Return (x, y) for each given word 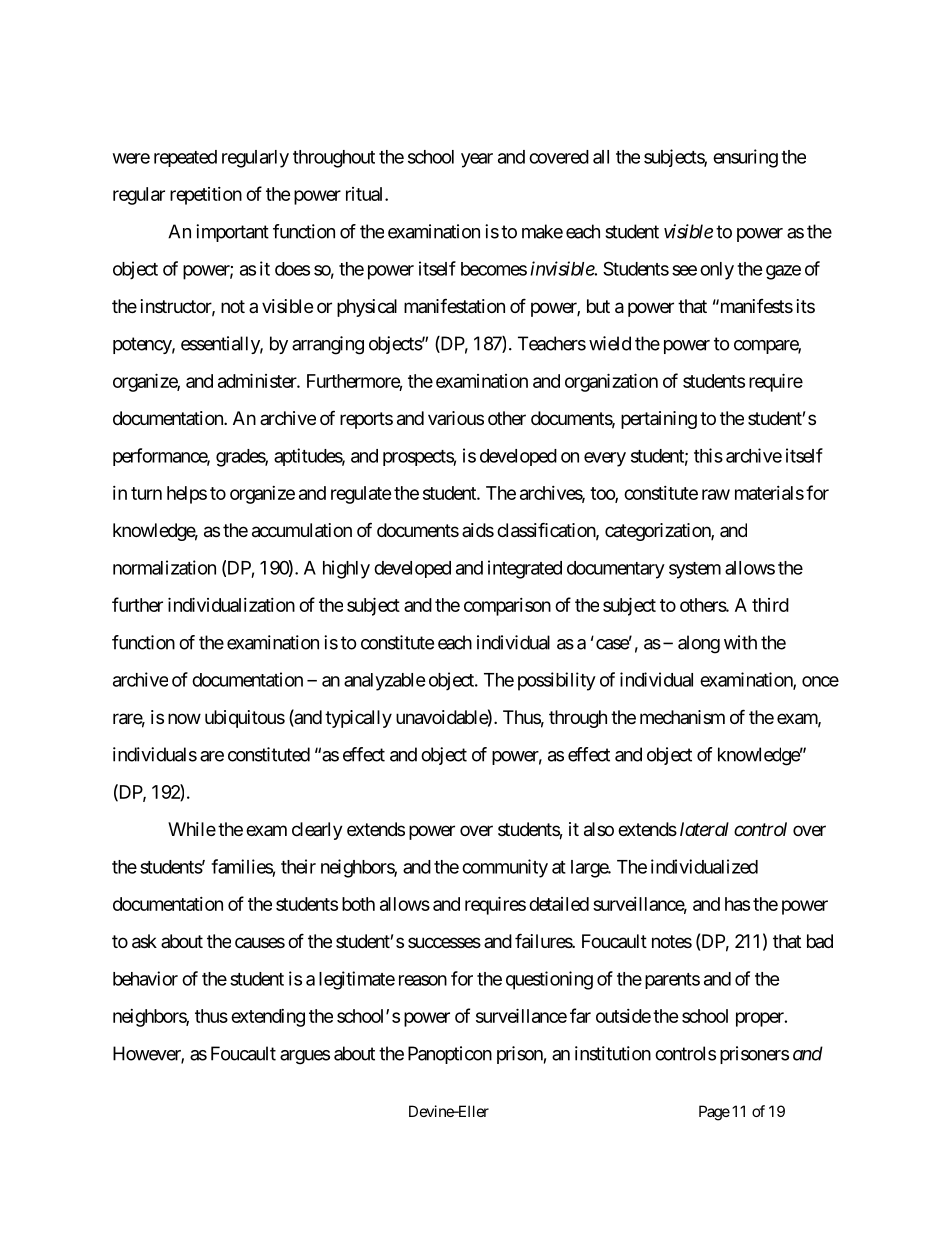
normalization (164, 567)
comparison (507, 607)
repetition (206, 196)
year (477, 160)
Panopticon (450, 1055)
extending (268, 1018)
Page (714, 1113)
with (740, 642)
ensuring (745, 158)
